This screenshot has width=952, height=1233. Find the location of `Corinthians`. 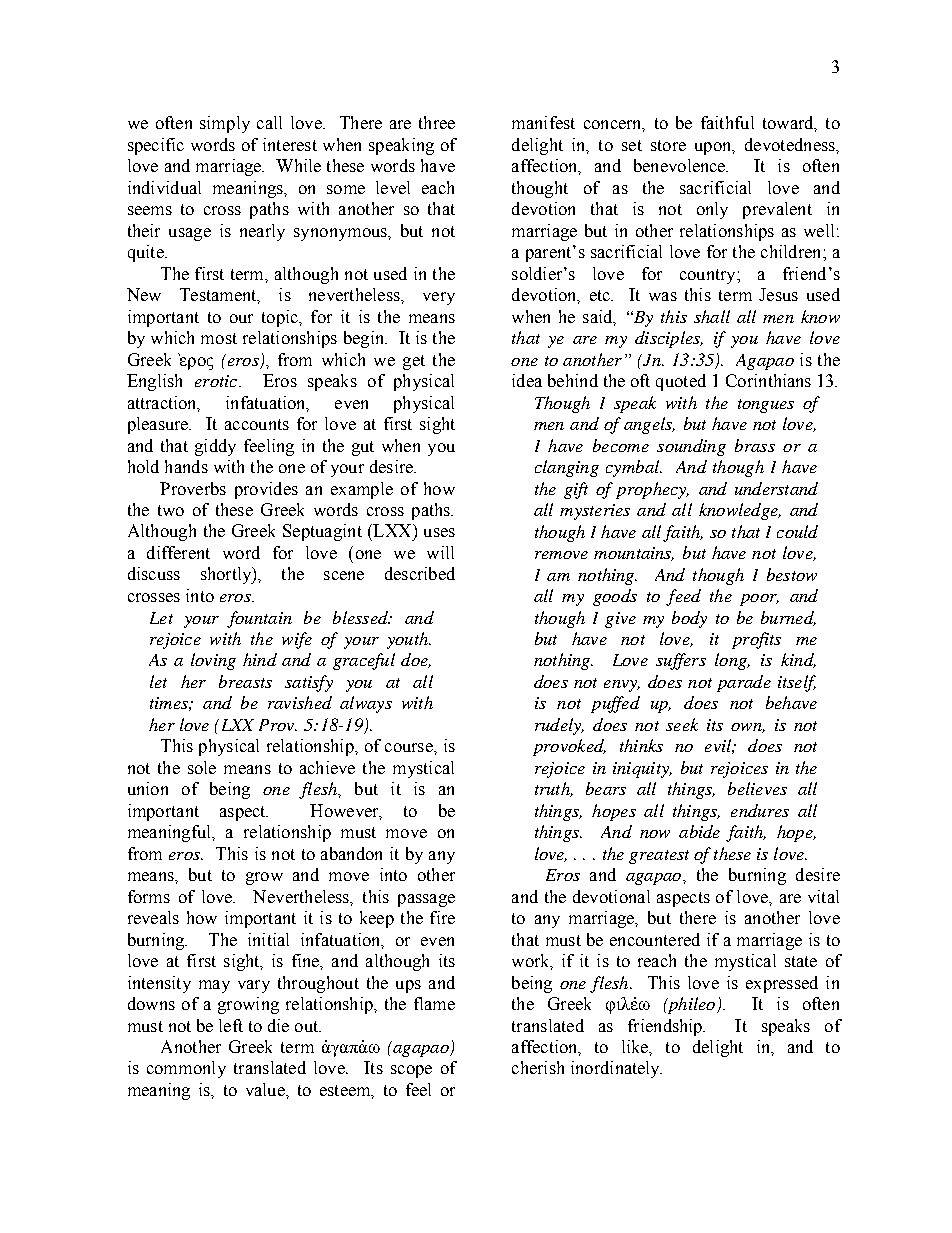

Corinthians is located at coordinates (768, 380).
